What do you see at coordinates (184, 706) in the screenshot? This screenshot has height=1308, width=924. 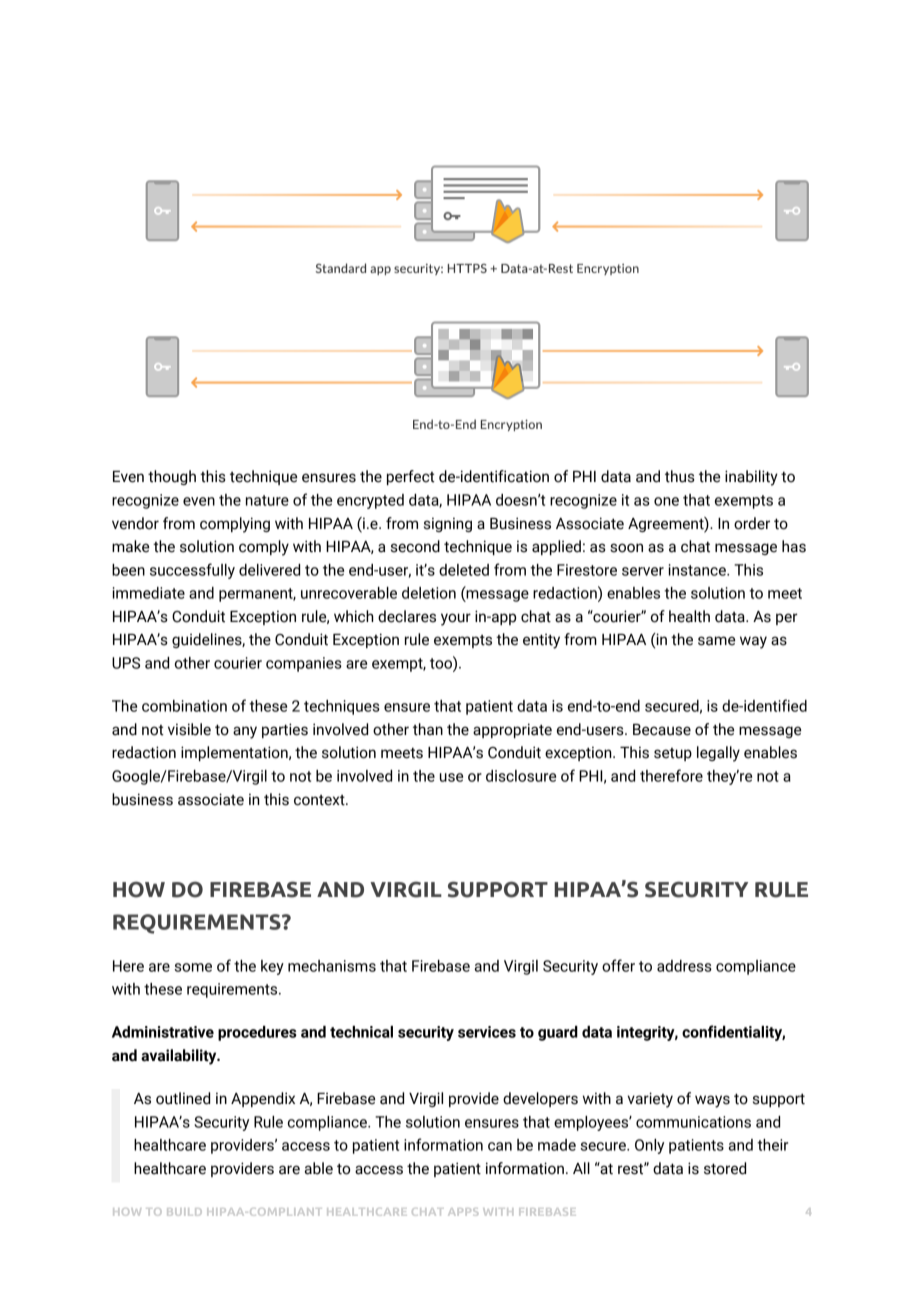 I see `combination` at bounding box center [184, 706].
